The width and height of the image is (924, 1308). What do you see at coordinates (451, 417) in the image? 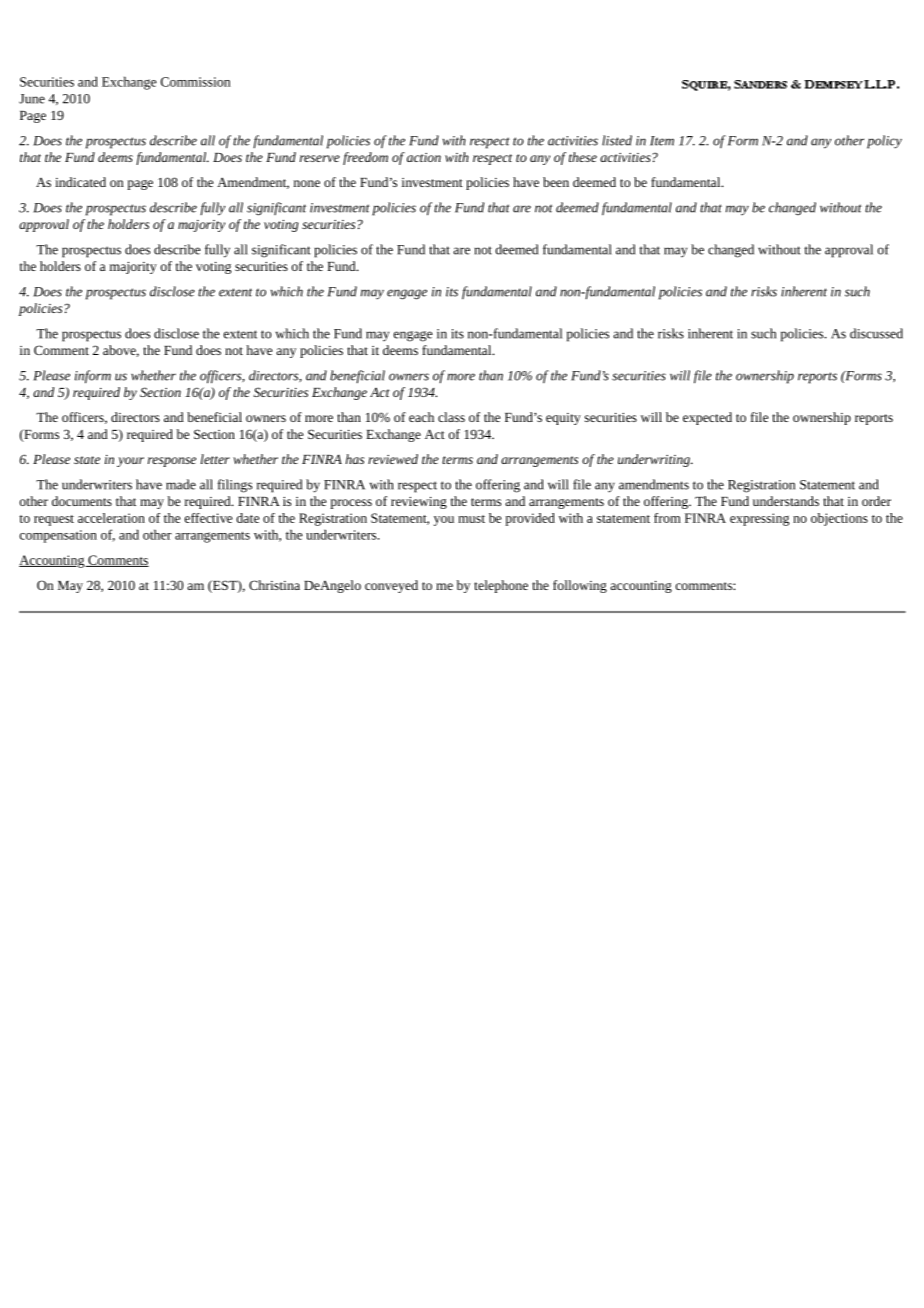
I see `class` at bounding box center [451, 417].
